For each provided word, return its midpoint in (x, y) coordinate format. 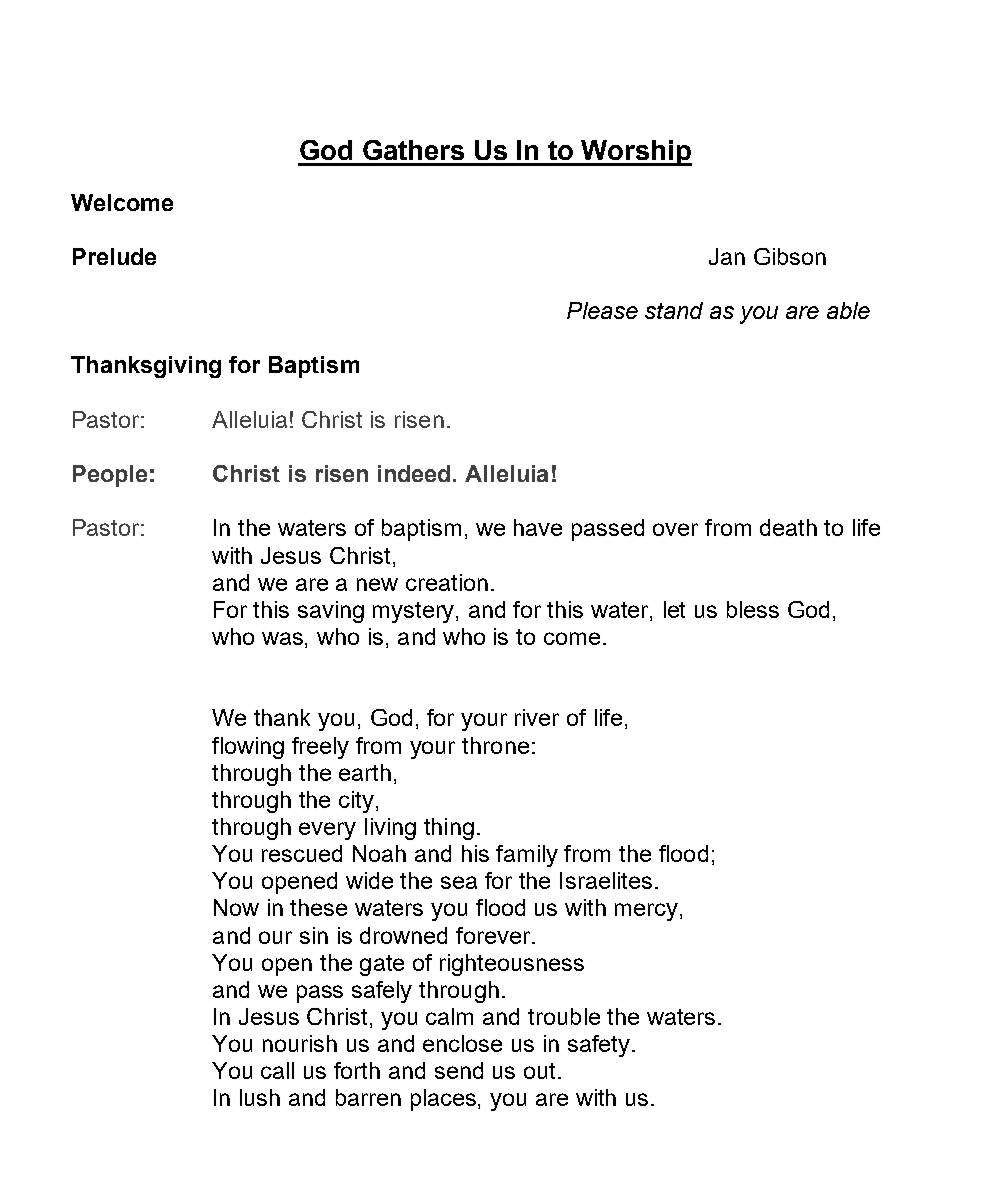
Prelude (114, 256)
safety (599, 1046)
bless (753, 609)
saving (331, 612)
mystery (415, 612)
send (459, 1070)
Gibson (790, 256)
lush (260, 1097)
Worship (636, 153)
